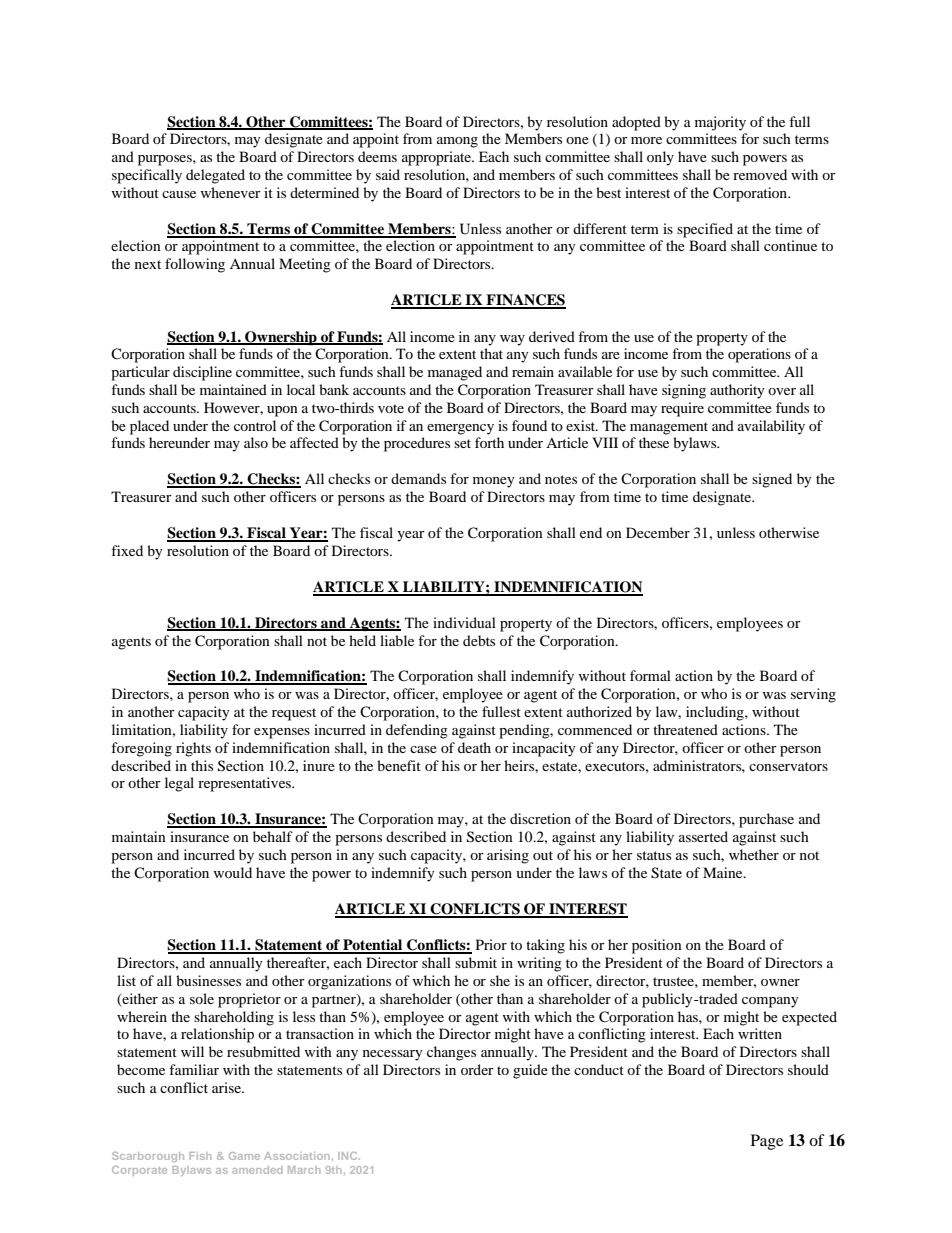 This screenshot has height=1233, width=952. Describe the element at coordinates (494, 482) in the screenshot. I see `money` at that location.
